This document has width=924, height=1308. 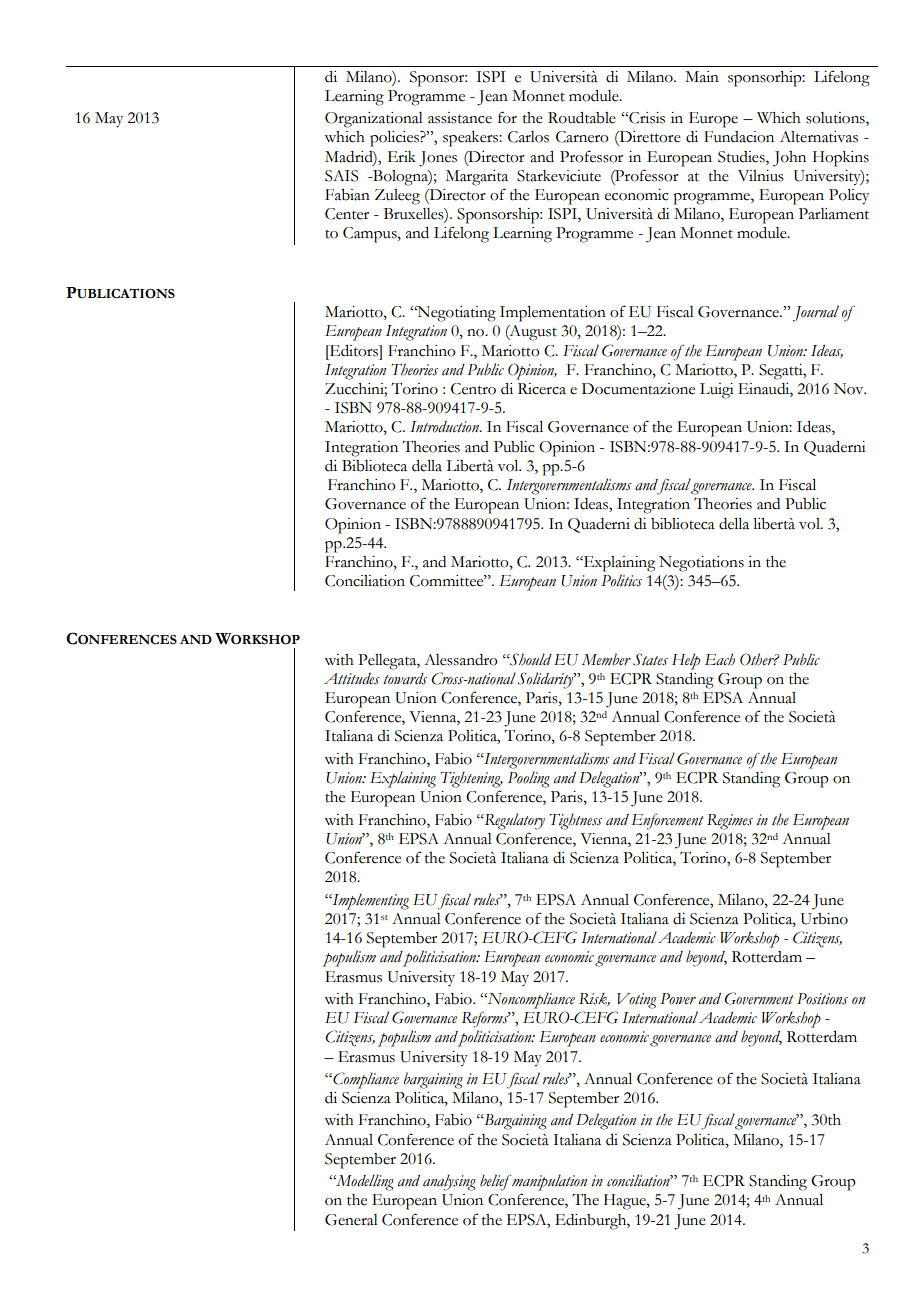 What do you see at coordinates (364, 1182) in the document?
I see `Modelling` at bounding box center [364, 1182].
